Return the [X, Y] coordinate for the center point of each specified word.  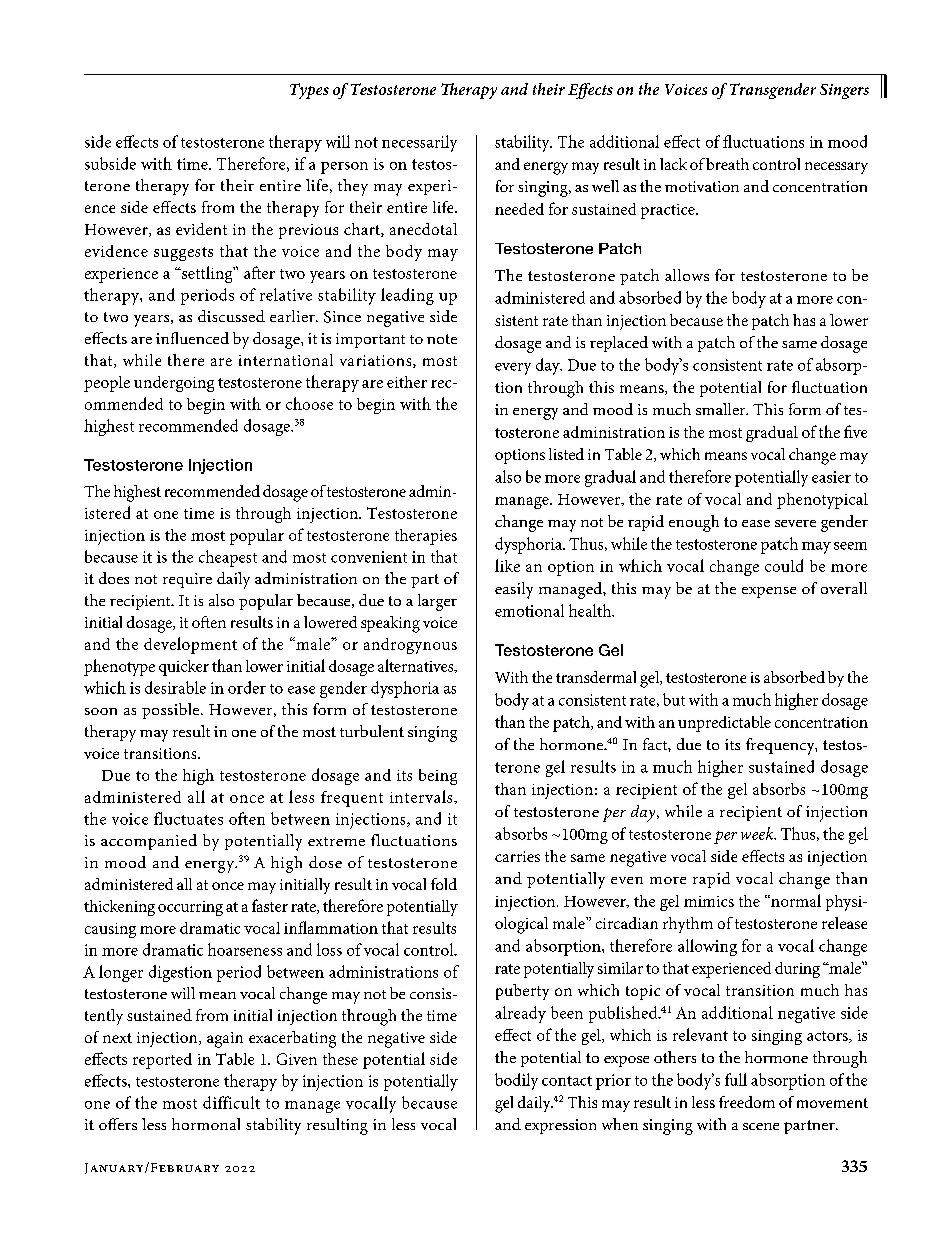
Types [309, 91]
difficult [231, 1102]
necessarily [419, 143]
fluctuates [188, 818]
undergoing [174, 384]
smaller [722, 409]
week [758, 833]
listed [566, 454]
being [438, 777]
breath [727, 164]
